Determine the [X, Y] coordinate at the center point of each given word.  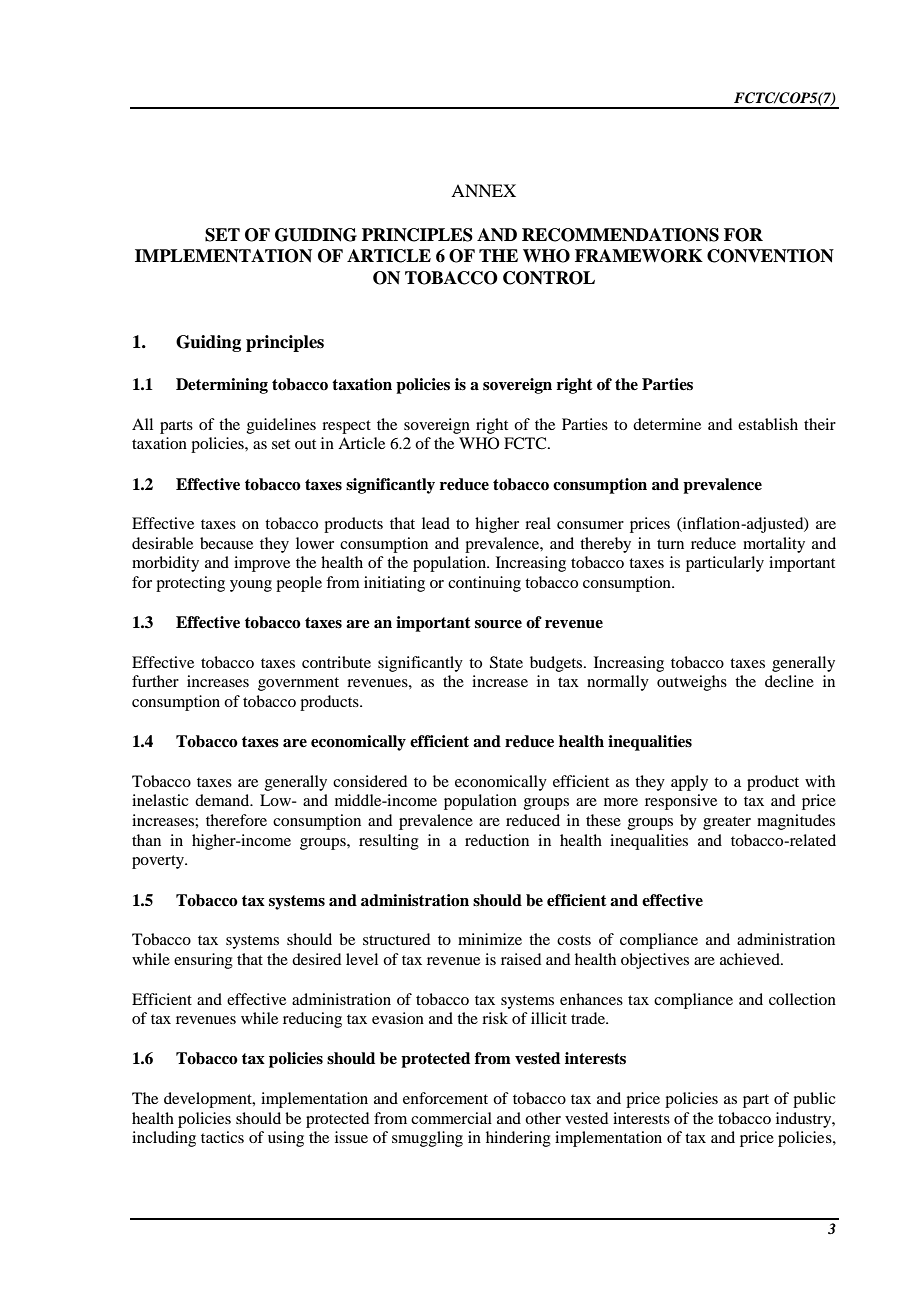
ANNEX [483, 190]
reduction [497, 840]
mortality [774, 545]
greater [727, 823]
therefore [236, 820]
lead [436, 523]
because [226, 543]
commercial [451, 1118]
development [209, 1100]
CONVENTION [770, 256]
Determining [222, 386]
